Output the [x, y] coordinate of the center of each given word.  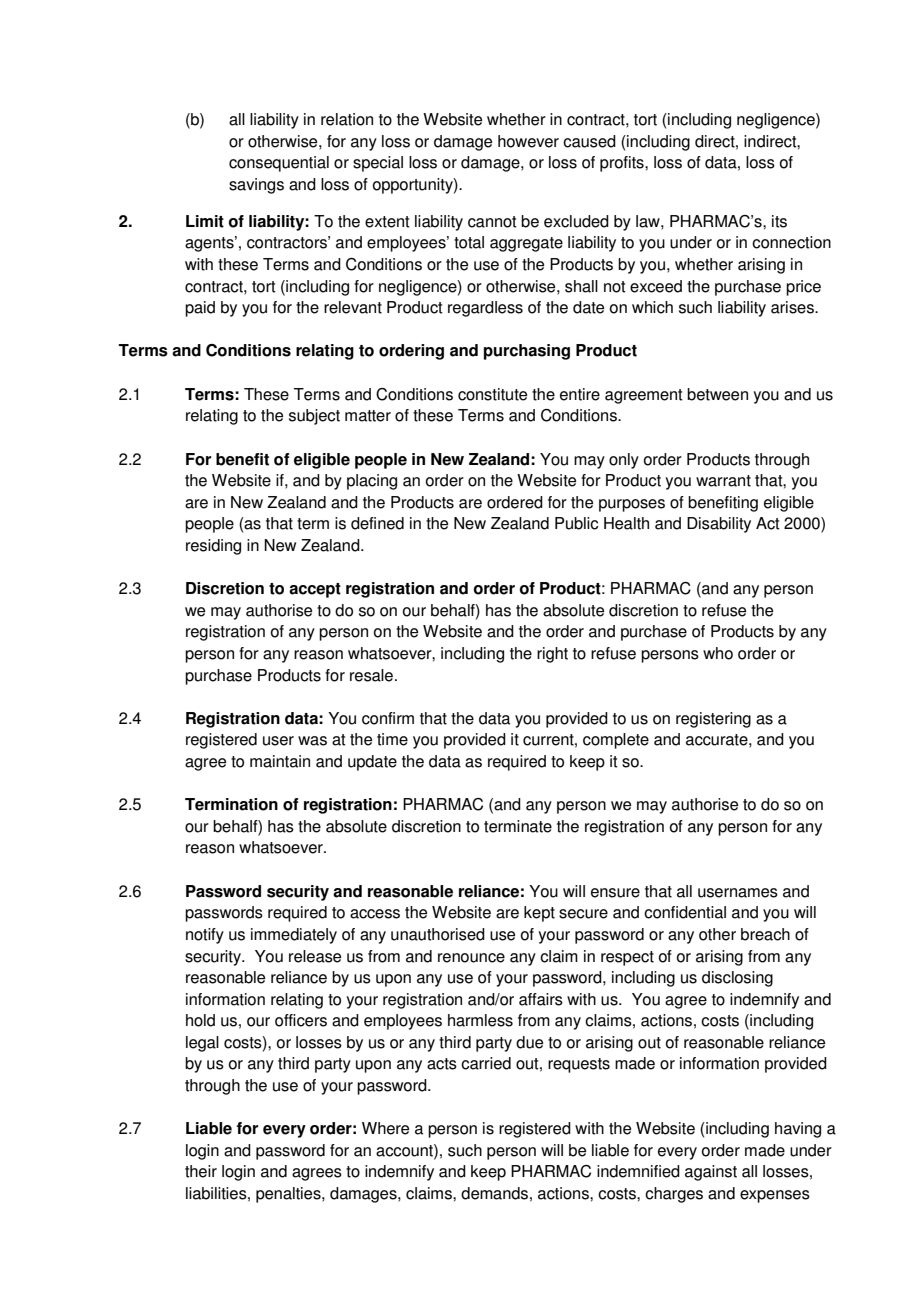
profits [623, 164]
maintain [280, 761]
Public [576, 523]
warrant [723, 481]
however [528, 141]
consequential [279, 164]
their [201, 1171]
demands [494, 1193]
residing [213, 547]
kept [539, 914]
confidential [685, 912]
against [711, 1173]
